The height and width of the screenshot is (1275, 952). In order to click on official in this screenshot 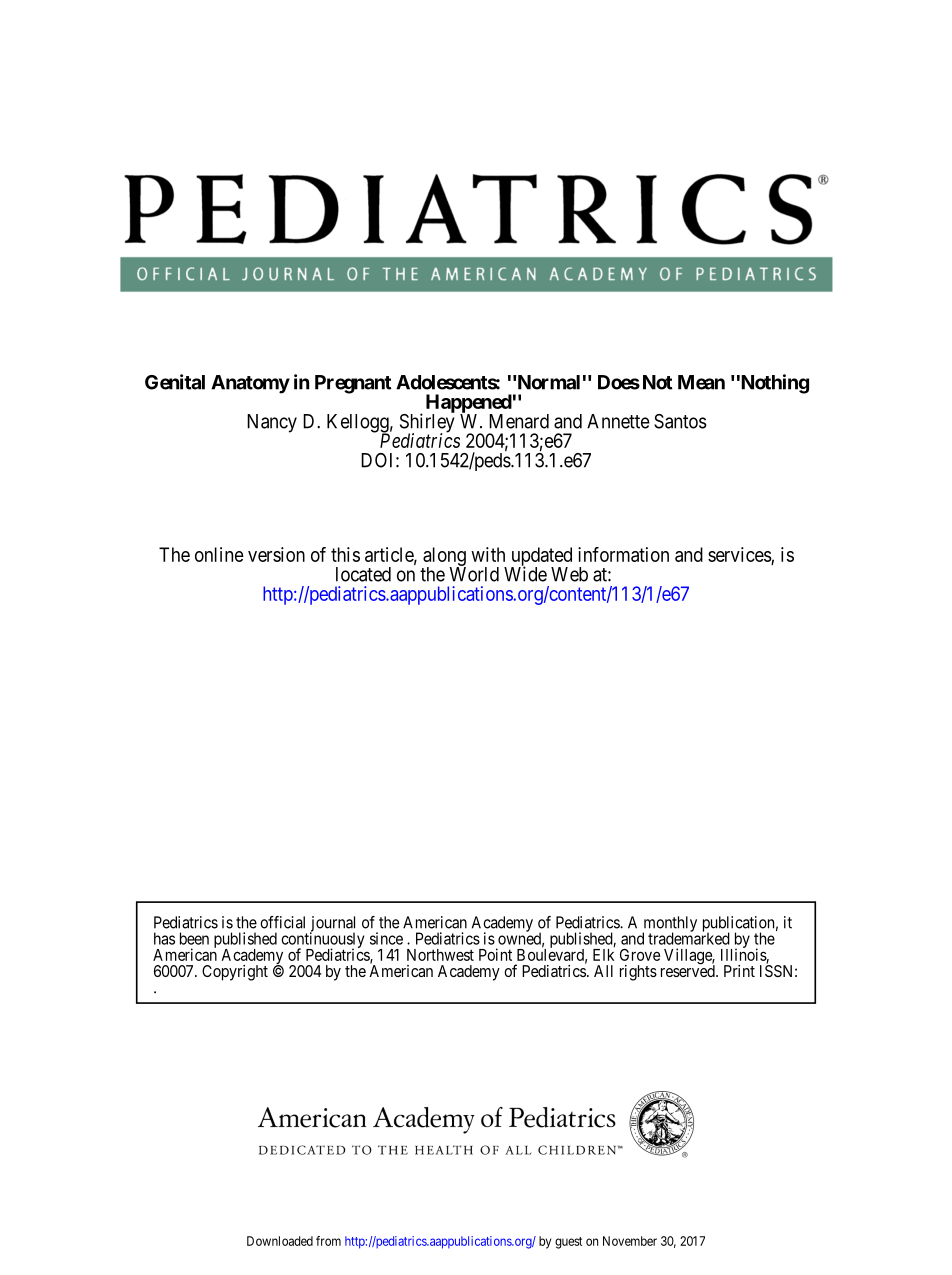, I will do `click(282, 922)`.
